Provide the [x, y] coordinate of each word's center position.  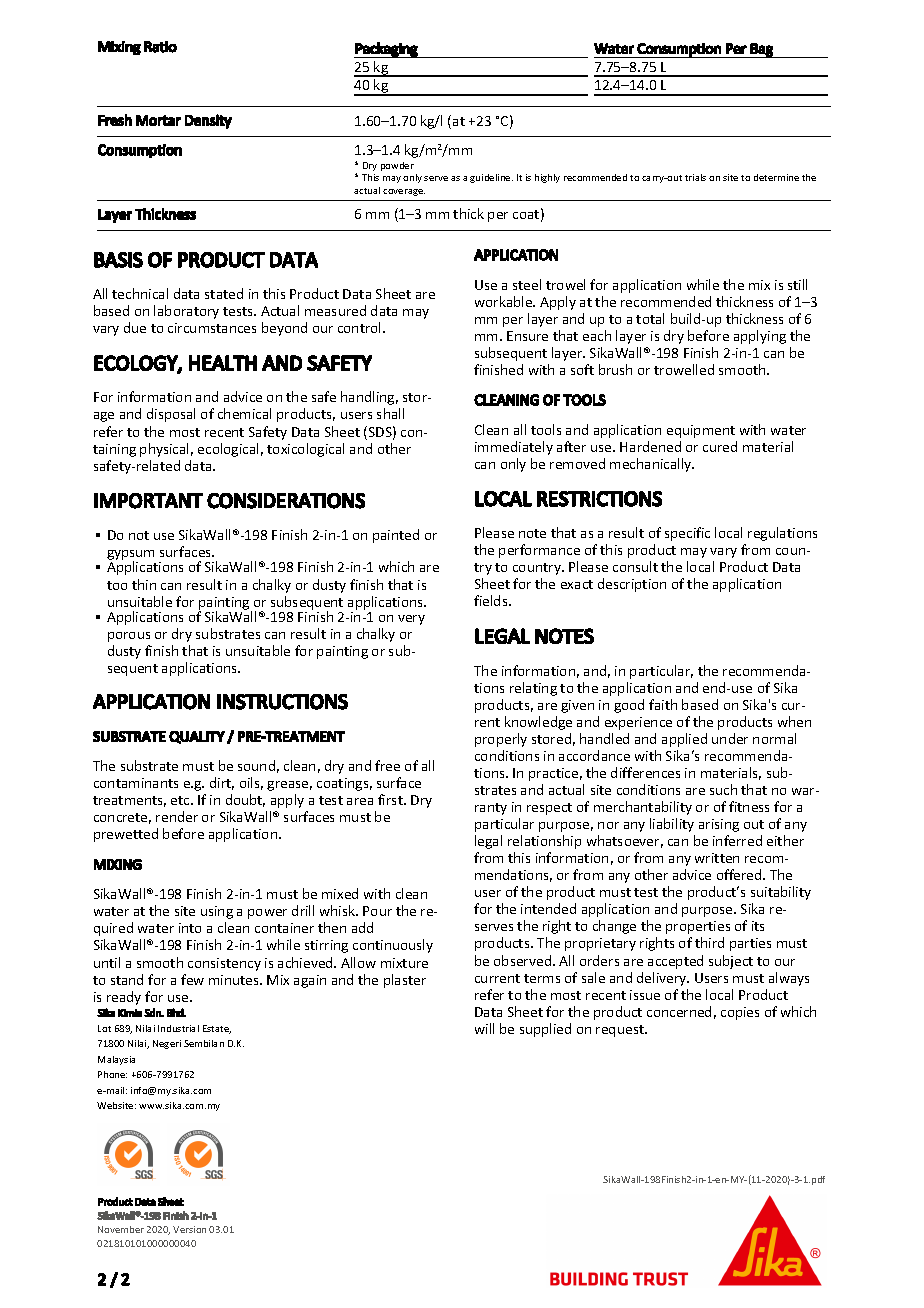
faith [663, 704]
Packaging [387, 50]
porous [129, 637]
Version [189, 1229]
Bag [762, 50]
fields [492, 600]
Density [208, 121]
